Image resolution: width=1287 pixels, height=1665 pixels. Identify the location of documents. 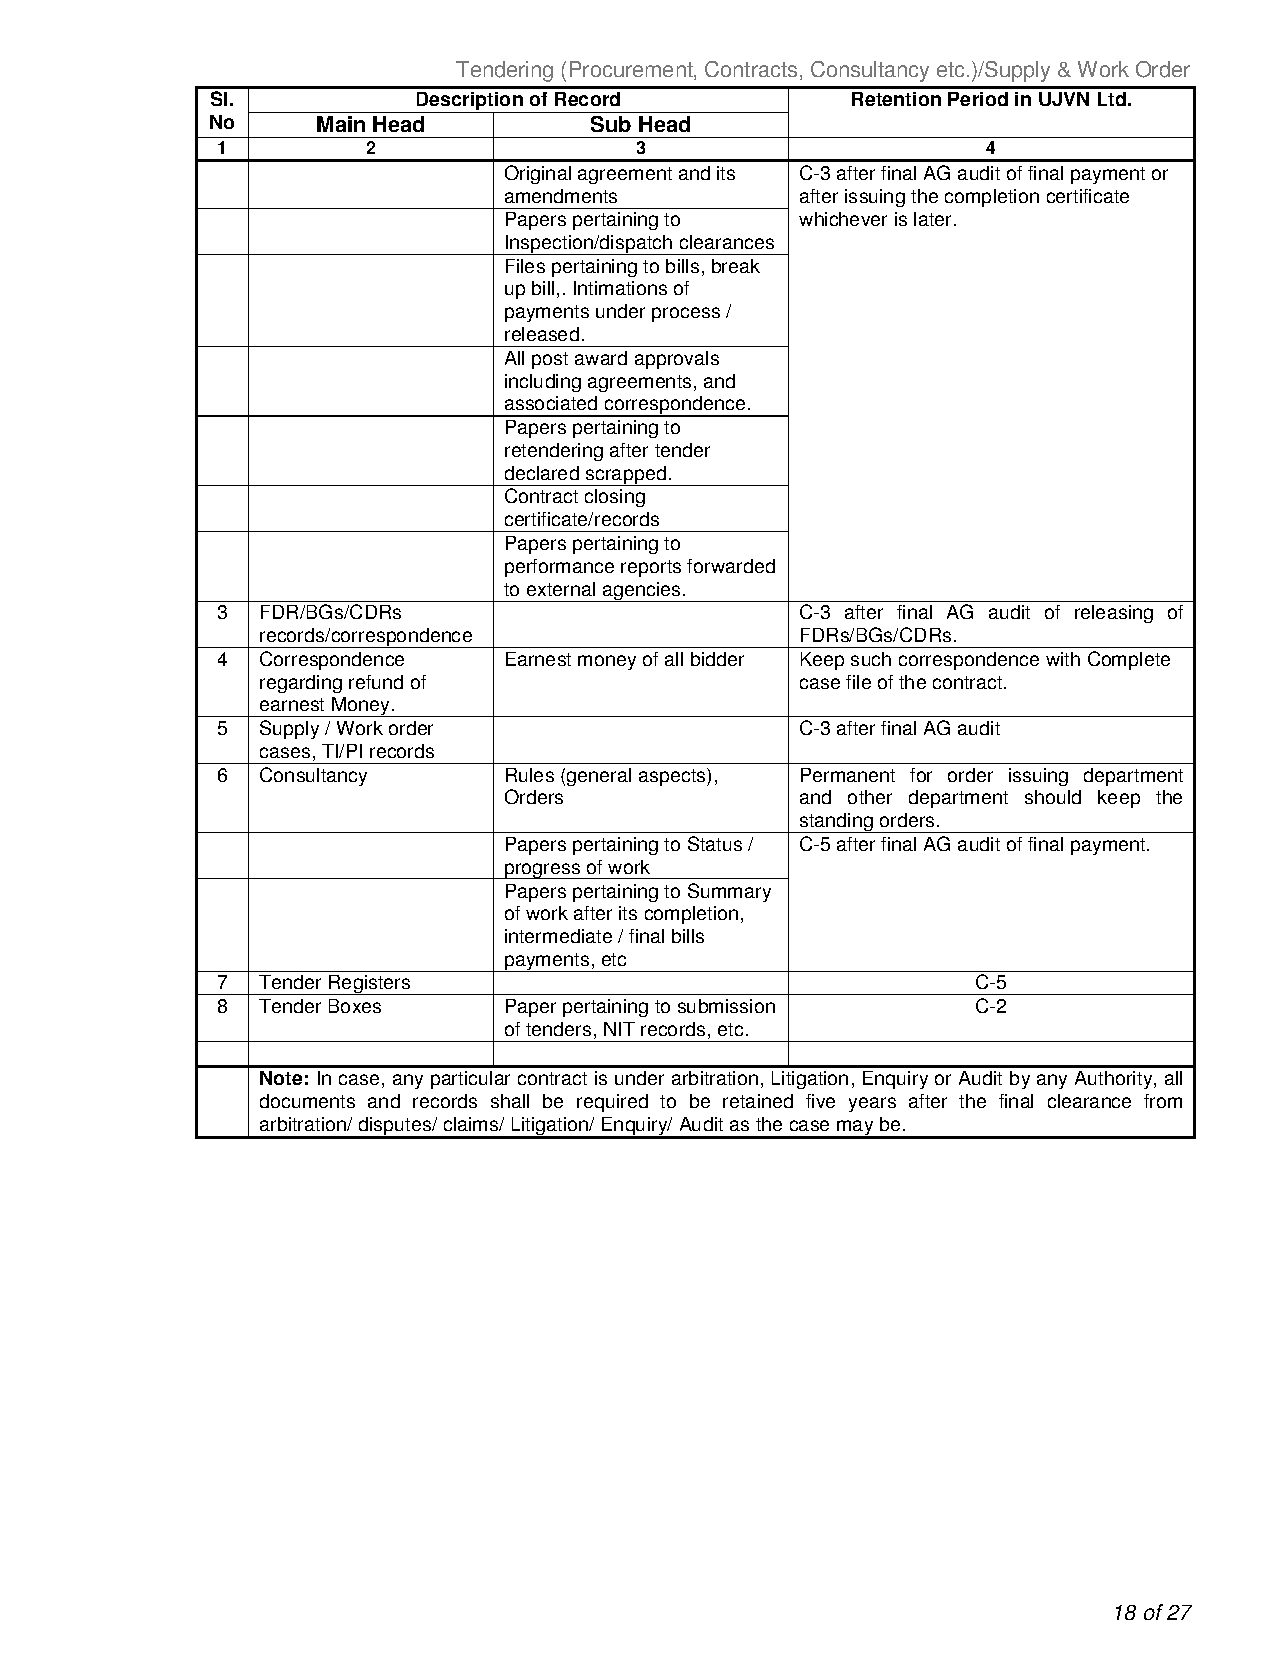
(307, 1101).
